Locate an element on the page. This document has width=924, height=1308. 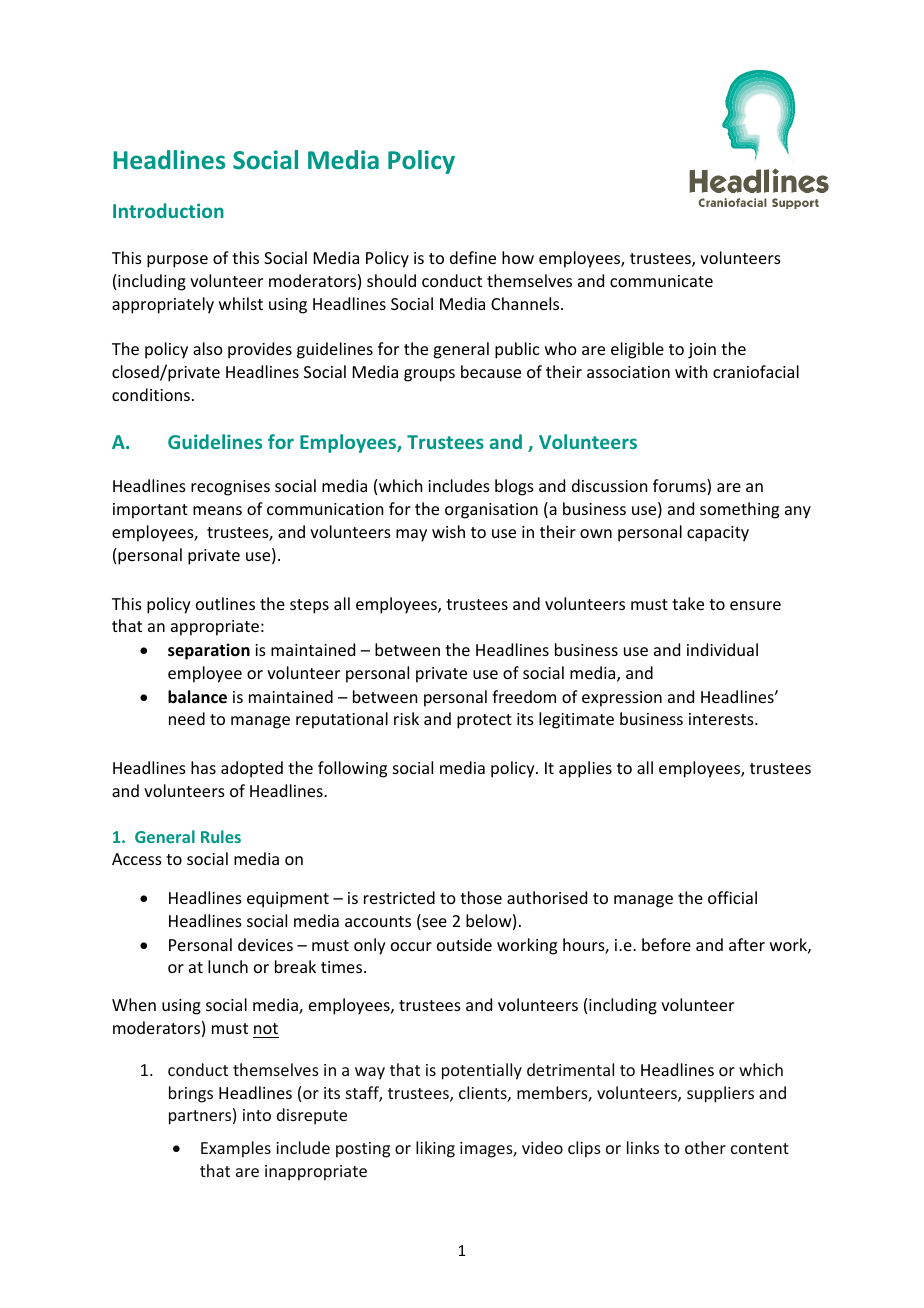
other is located at coordinates (705, 1147).
